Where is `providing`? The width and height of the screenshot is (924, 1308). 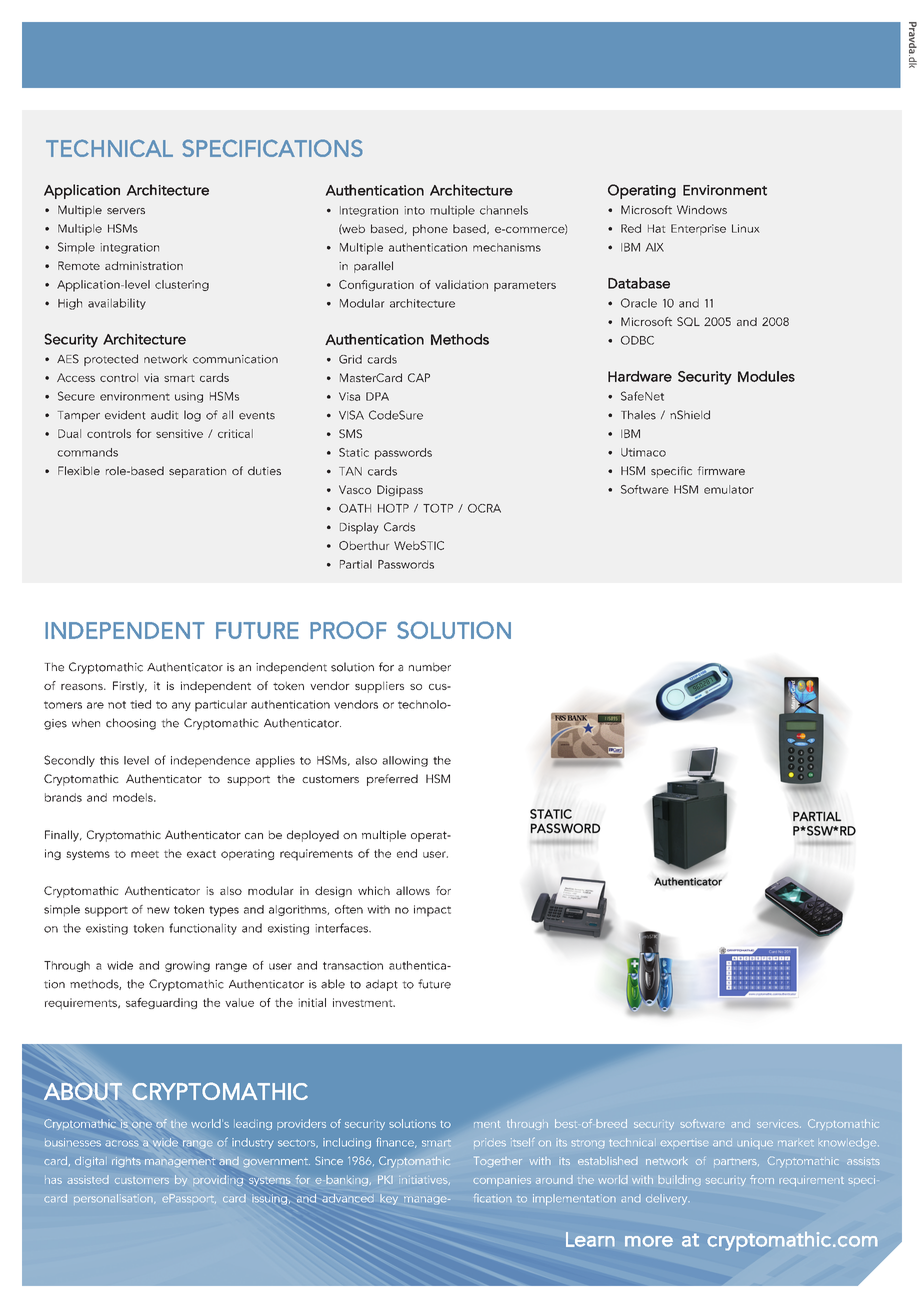
providing is located at coordinates (218, 1180).
